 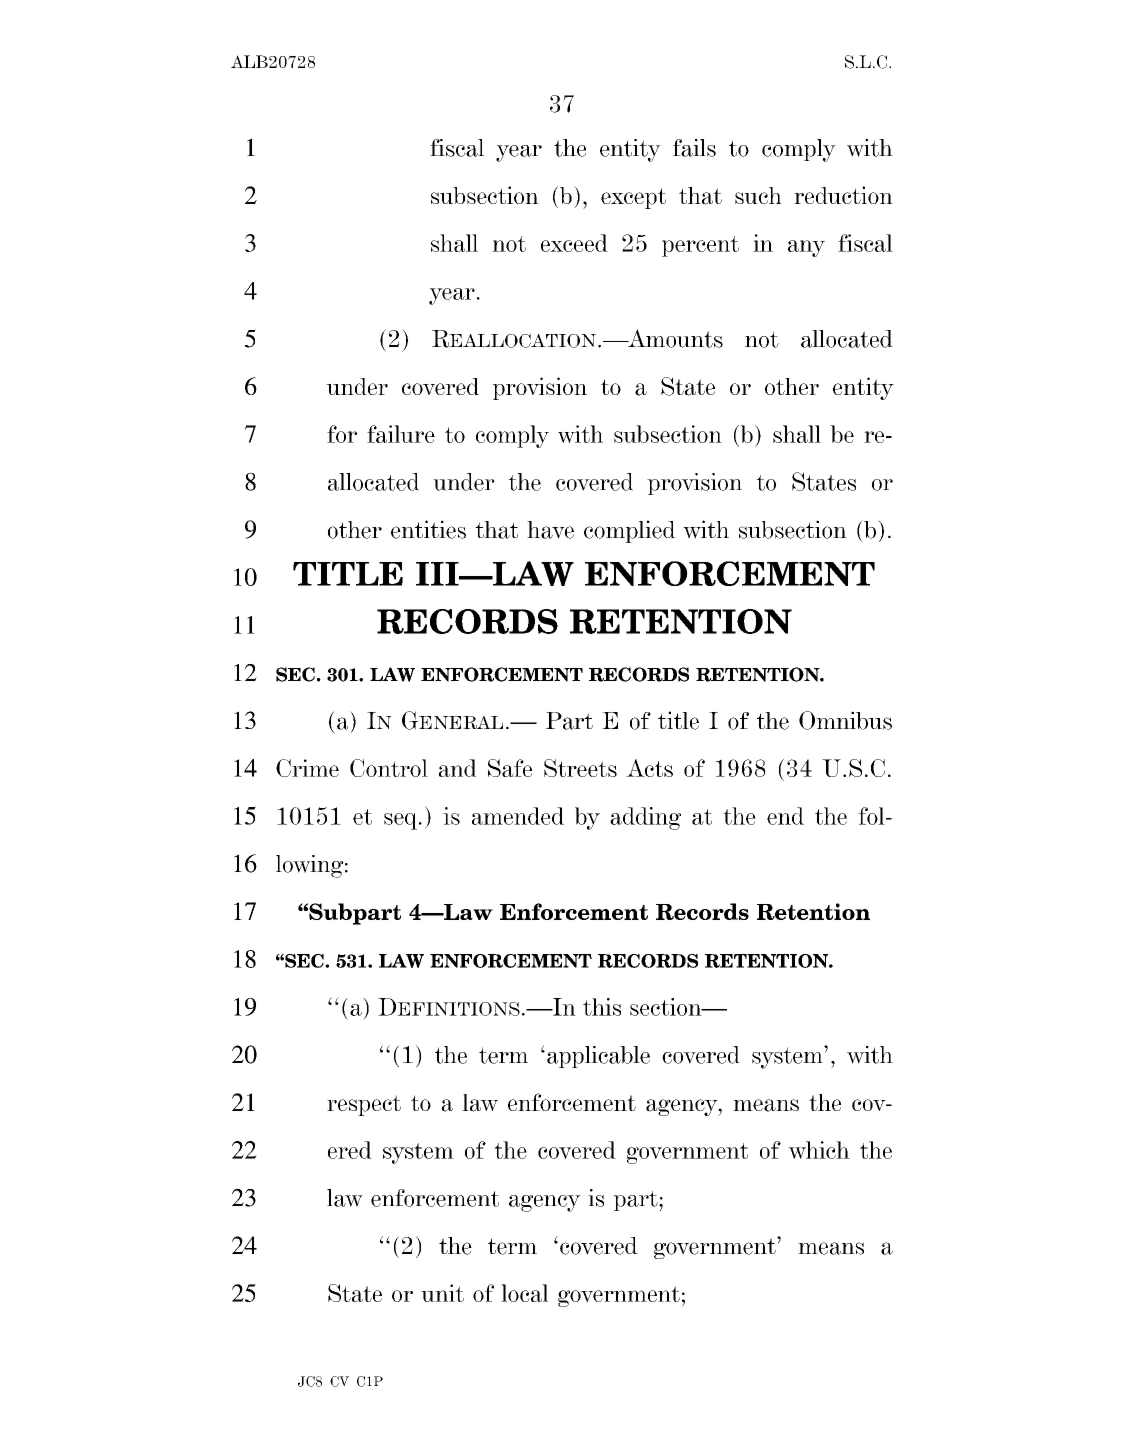 I want to click on complied, so click(x=629, y=531).
